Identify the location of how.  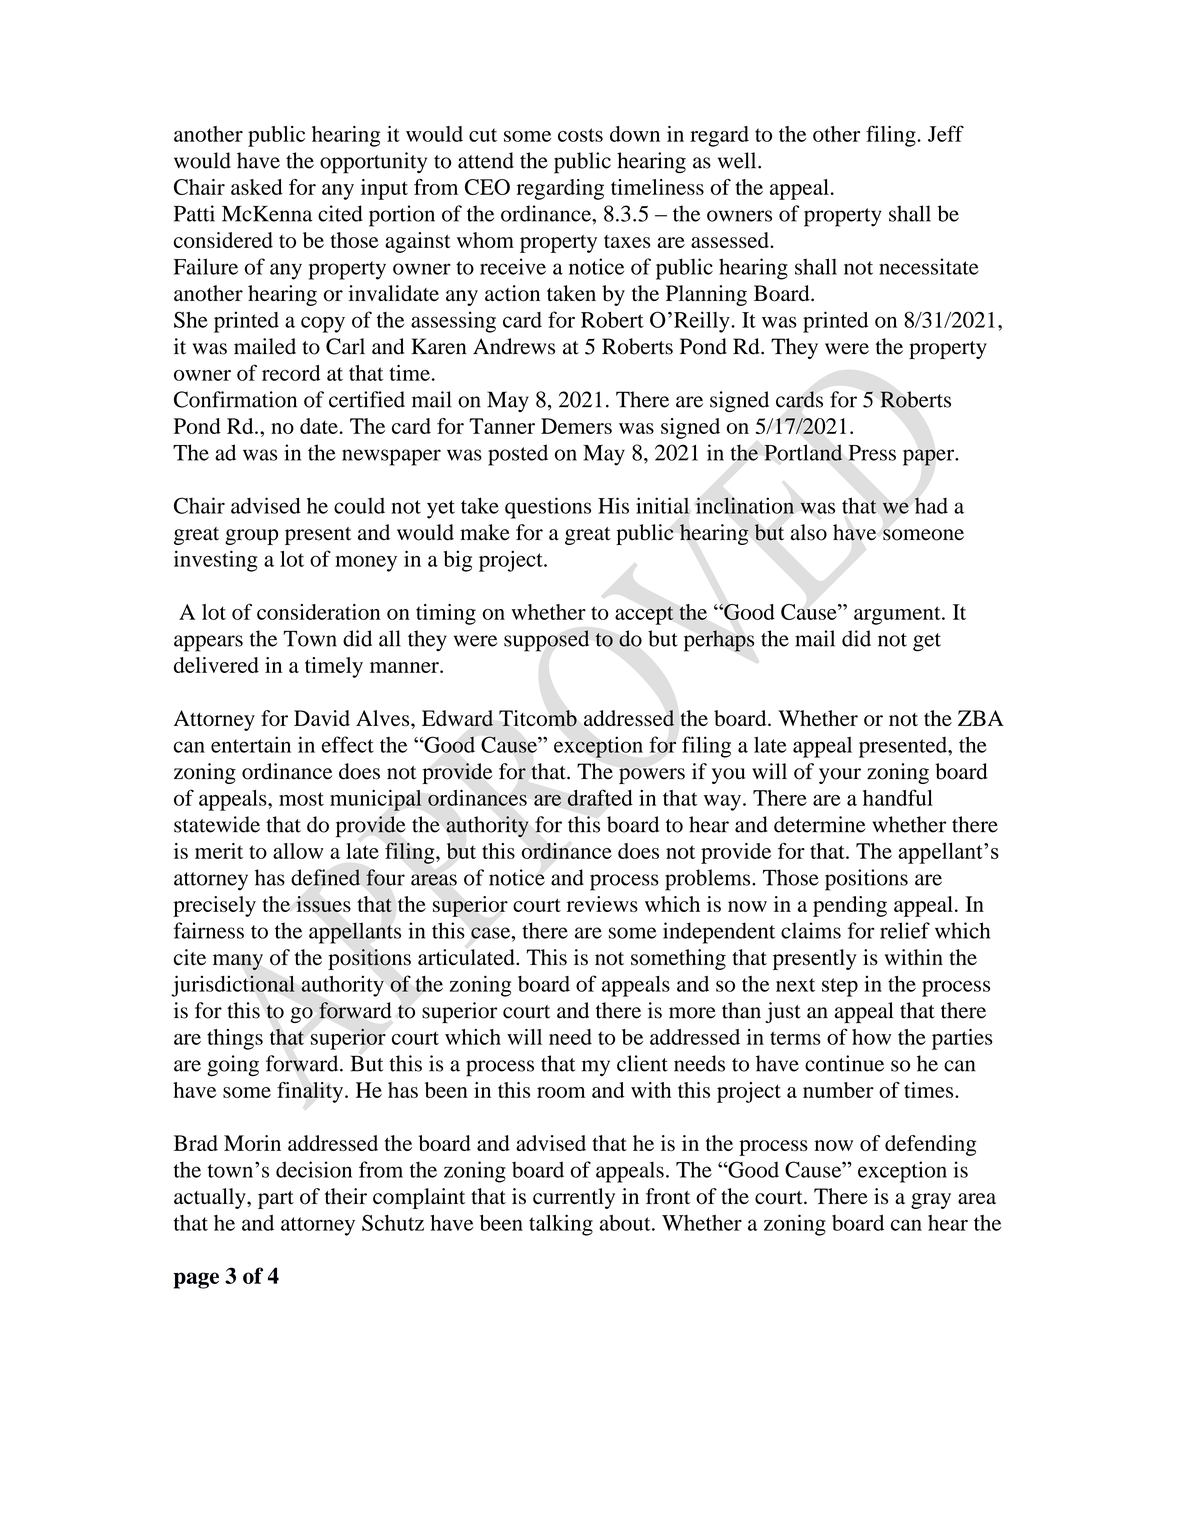
(871, 1037).
